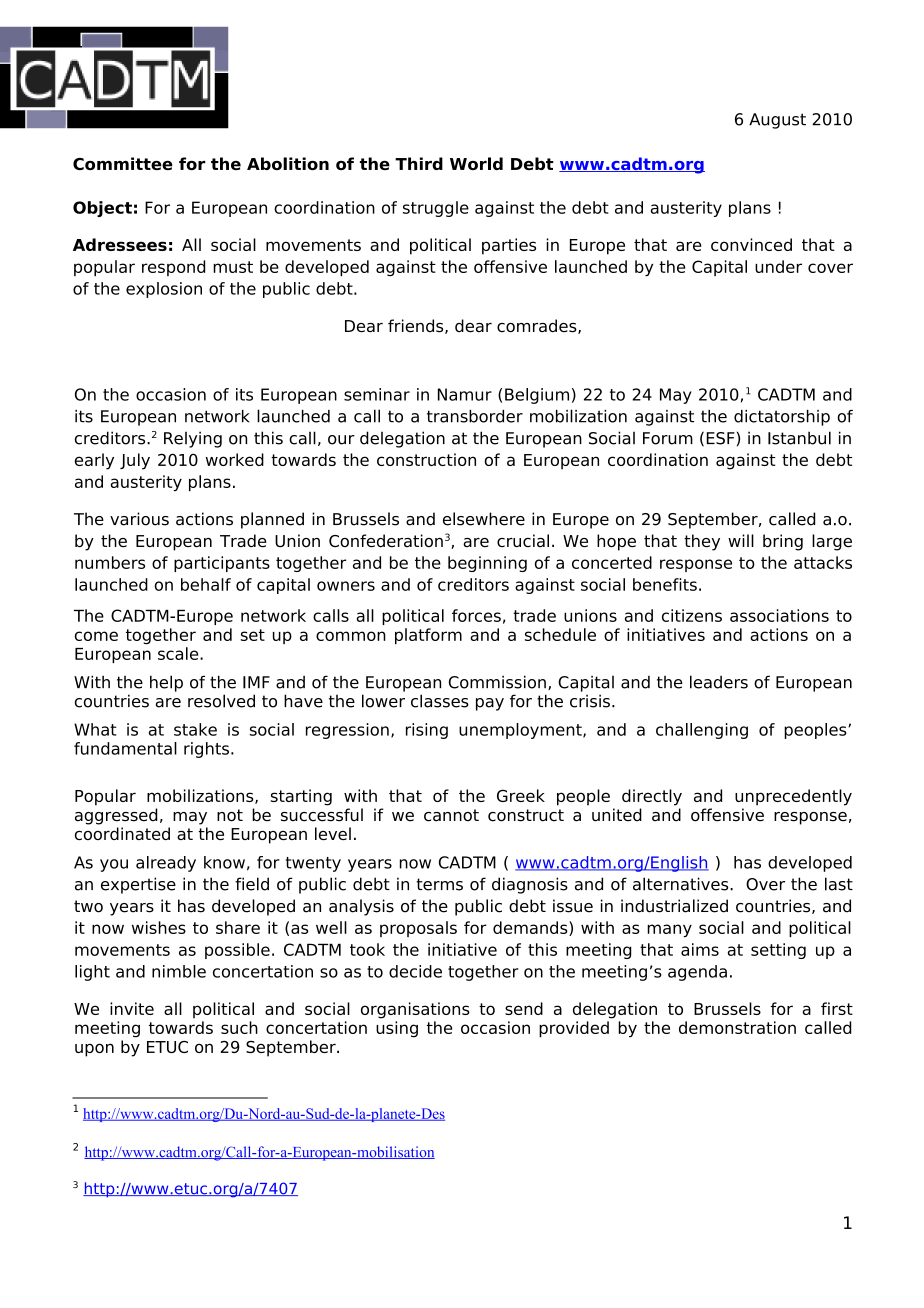 This screenshot has width=924, height=1308. Describe the element at coordinates (132, 1008) in the screenshot. I see `invite` at that location.
